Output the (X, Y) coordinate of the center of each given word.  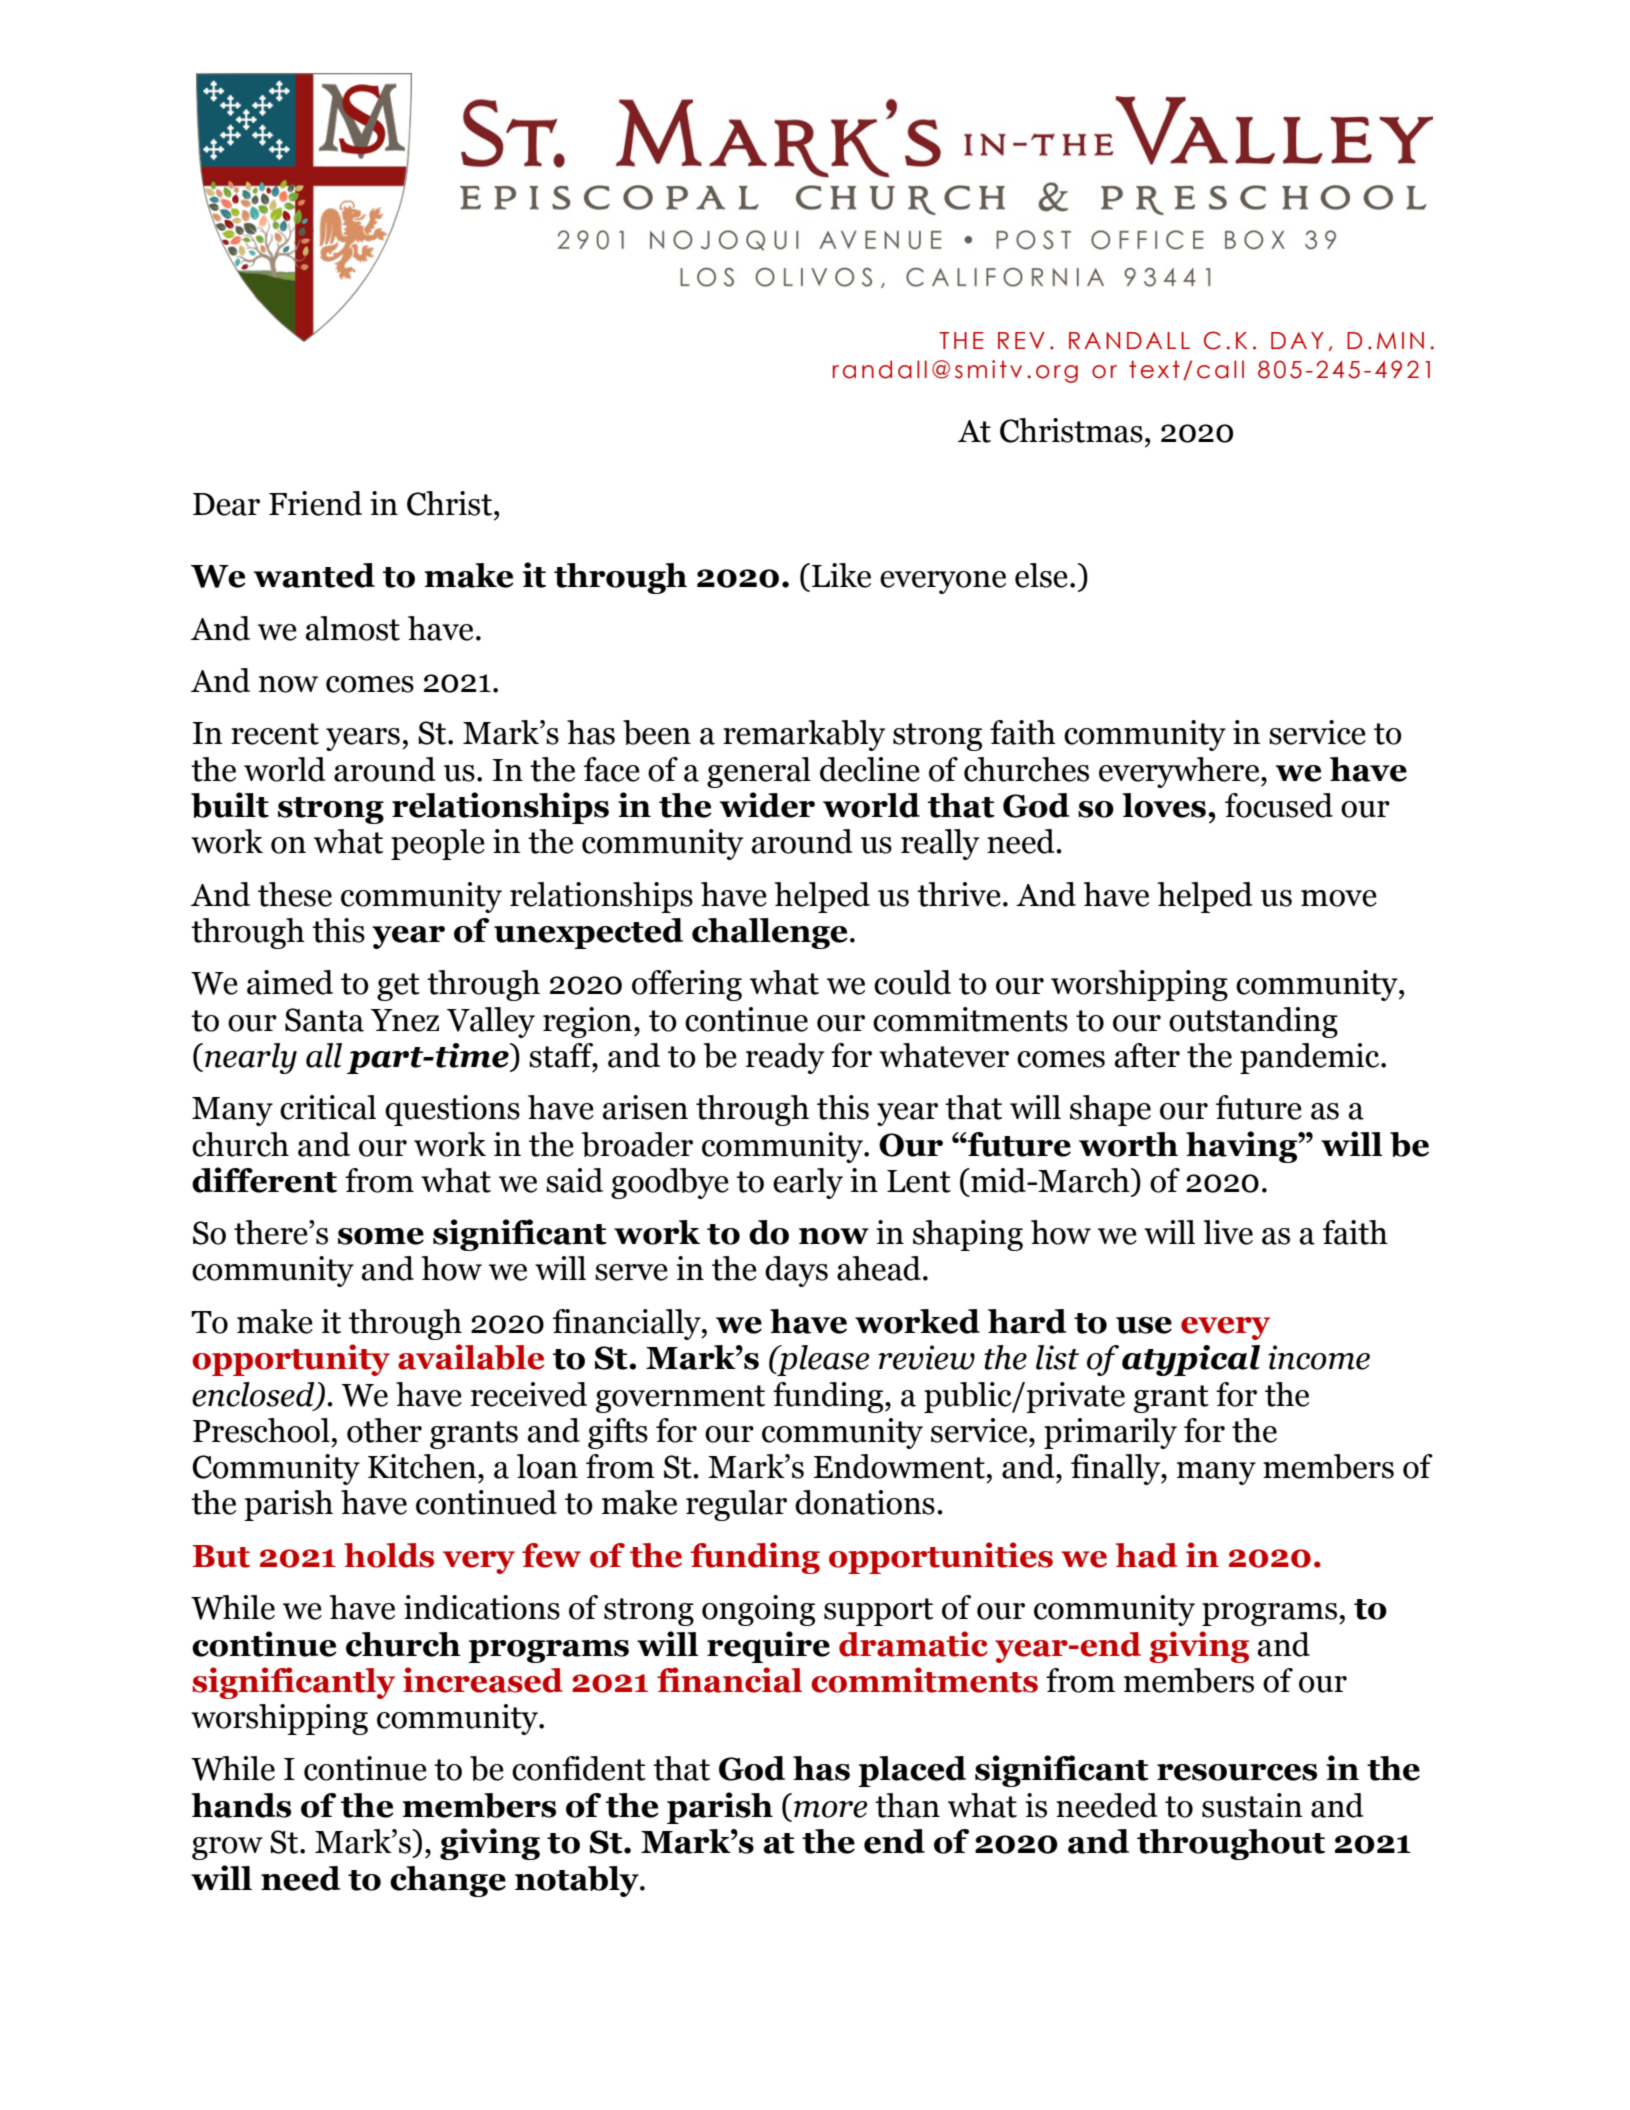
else (1041, 575)
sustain (1252, 1805)
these (295, 894)
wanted (314, 575)
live (1228, 1232)
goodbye (670, 1183)
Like (841, 575)
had (1146, 1555)
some (381, 1236)
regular (736, 1505)
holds (389, 1555)
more (831, 1809)
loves (1164, 805)
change (448, 1881)
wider (767, 805)
